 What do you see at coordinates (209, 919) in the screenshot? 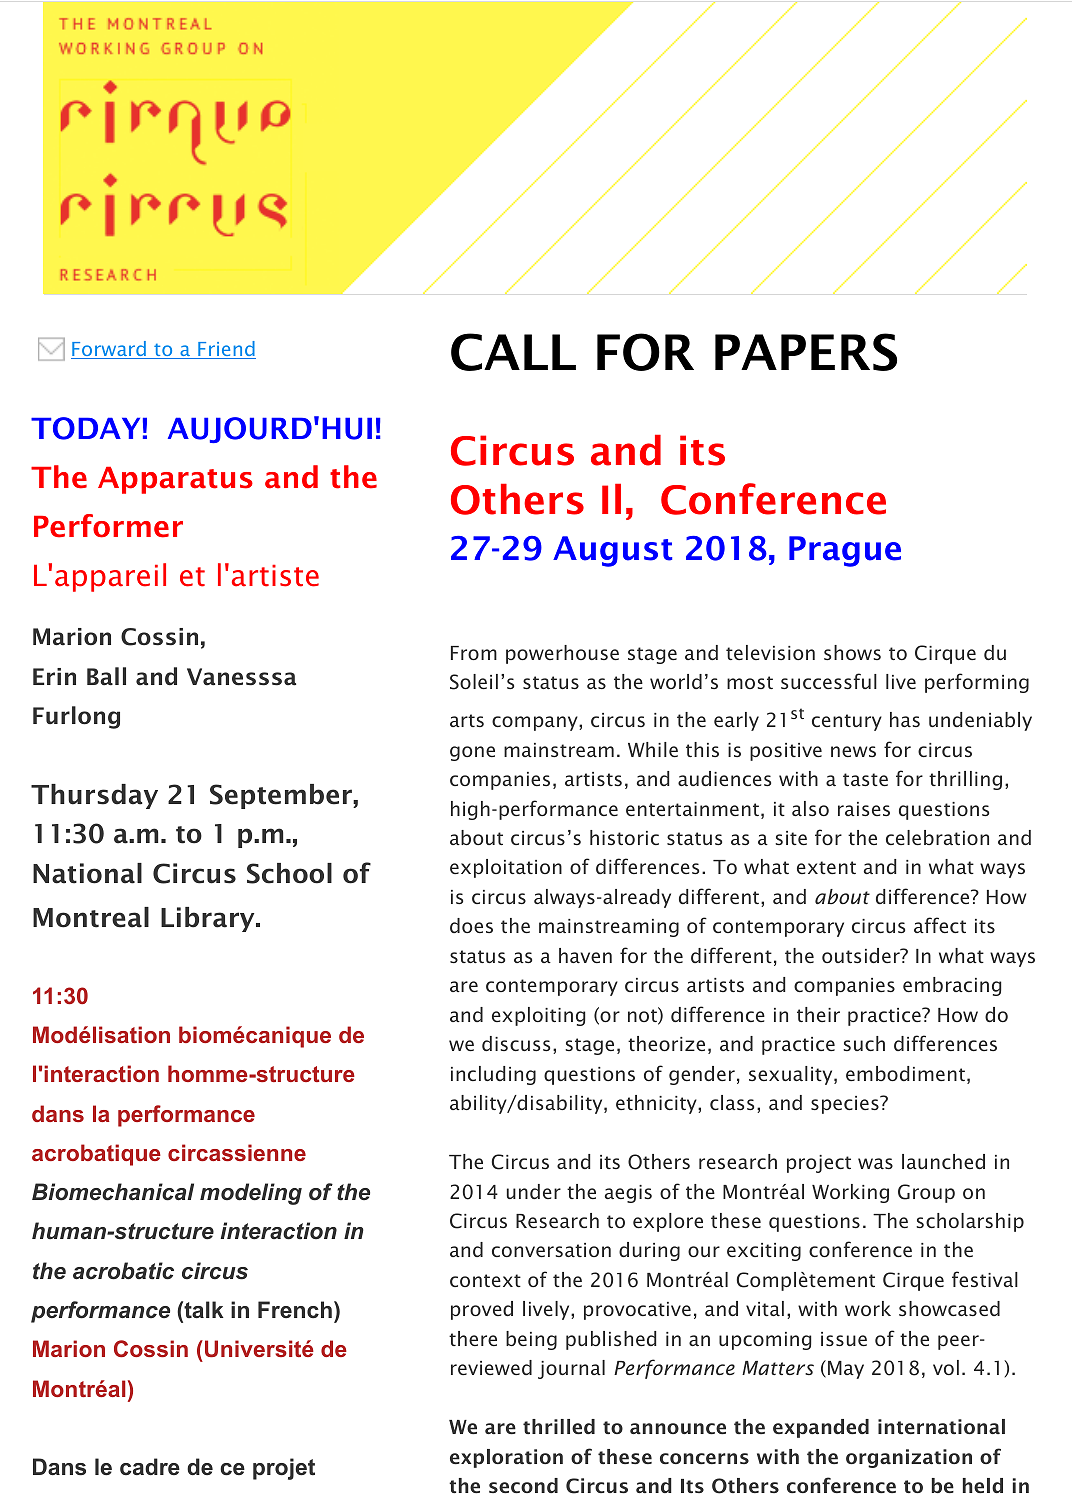
I see `Library` at bounding box center [209, 919].
